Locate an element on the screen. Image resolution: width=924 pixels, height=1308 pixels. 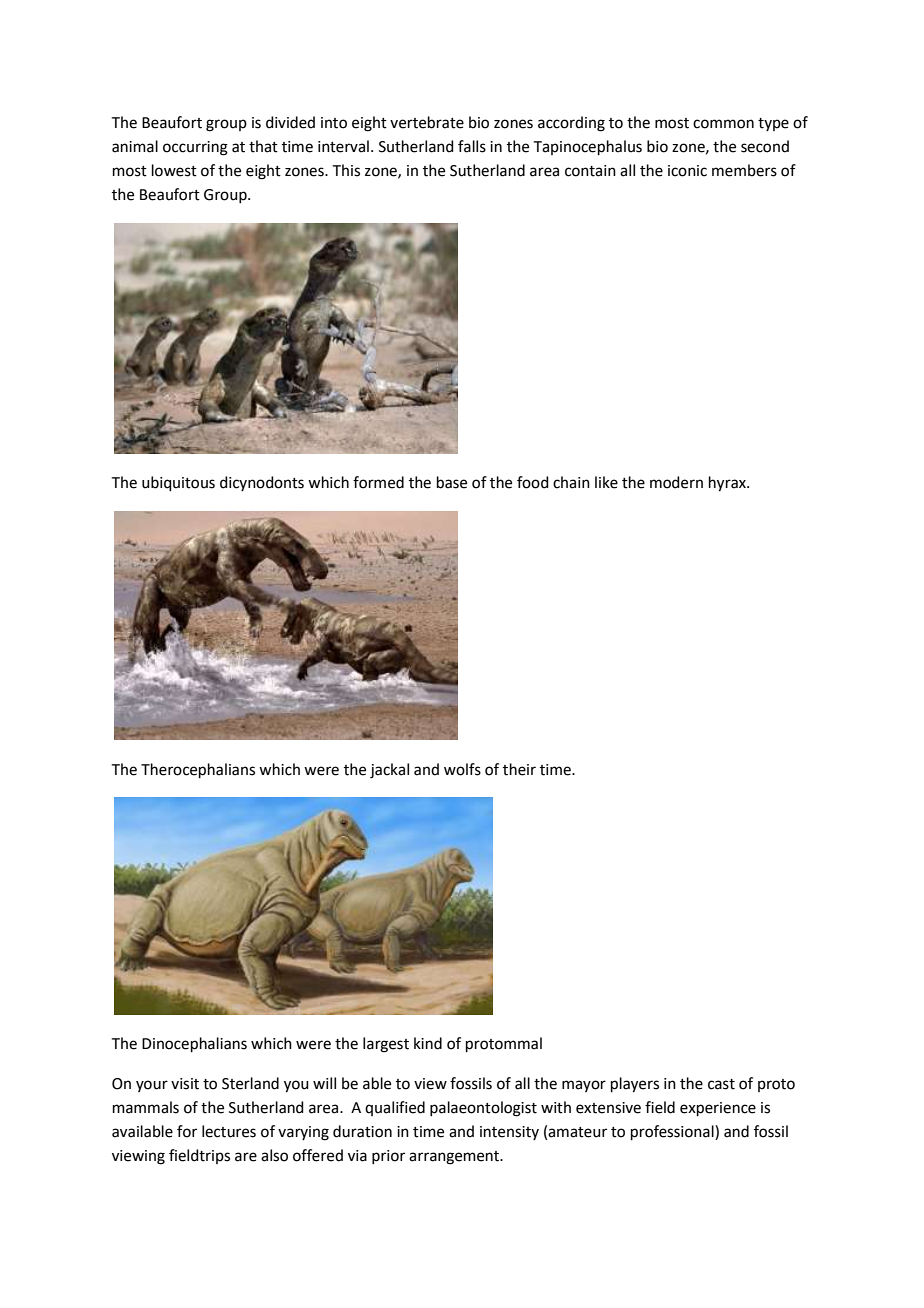
modern is located at coordinates (676, 482).
